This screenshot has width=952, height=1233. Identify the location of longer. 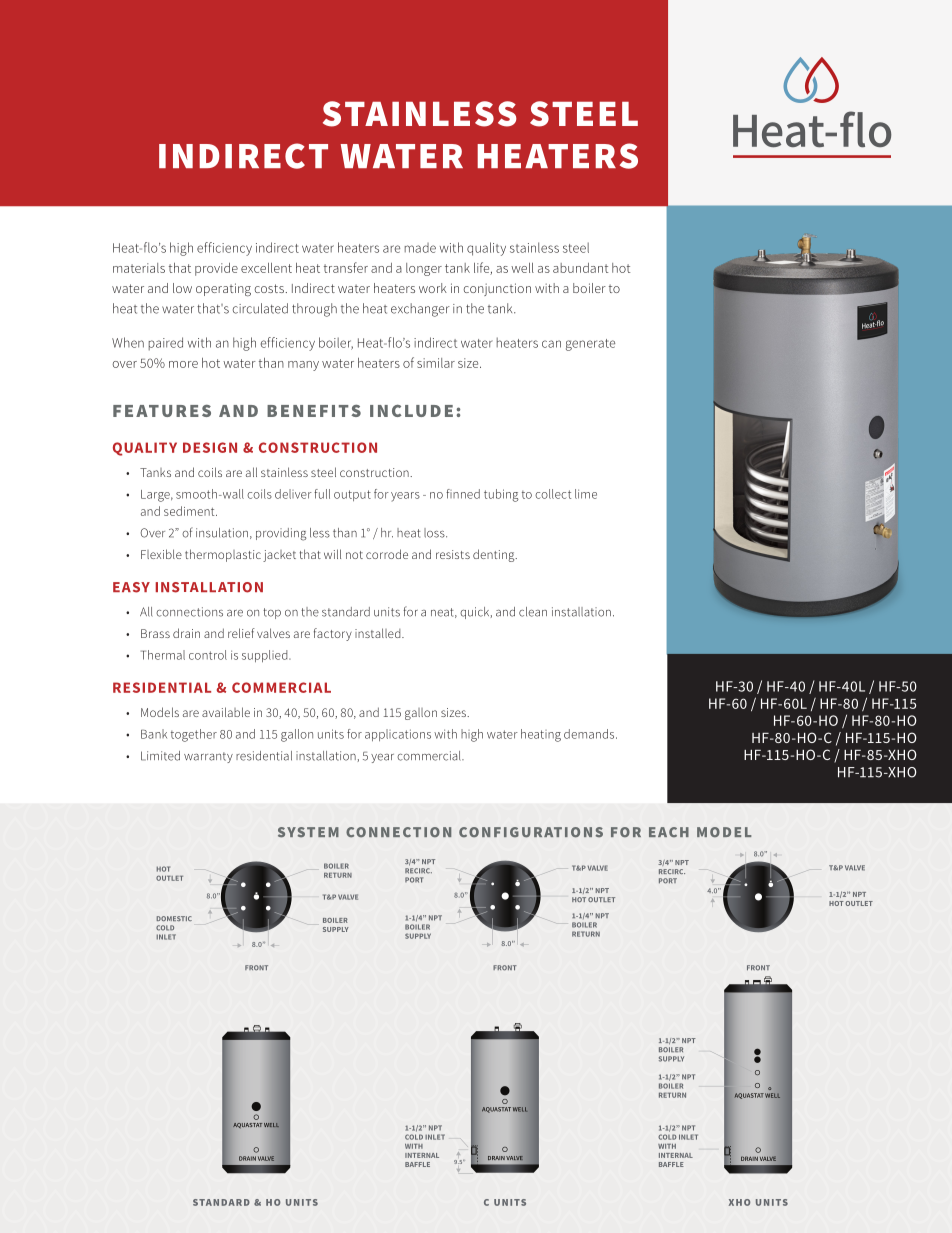
(424, 269).
